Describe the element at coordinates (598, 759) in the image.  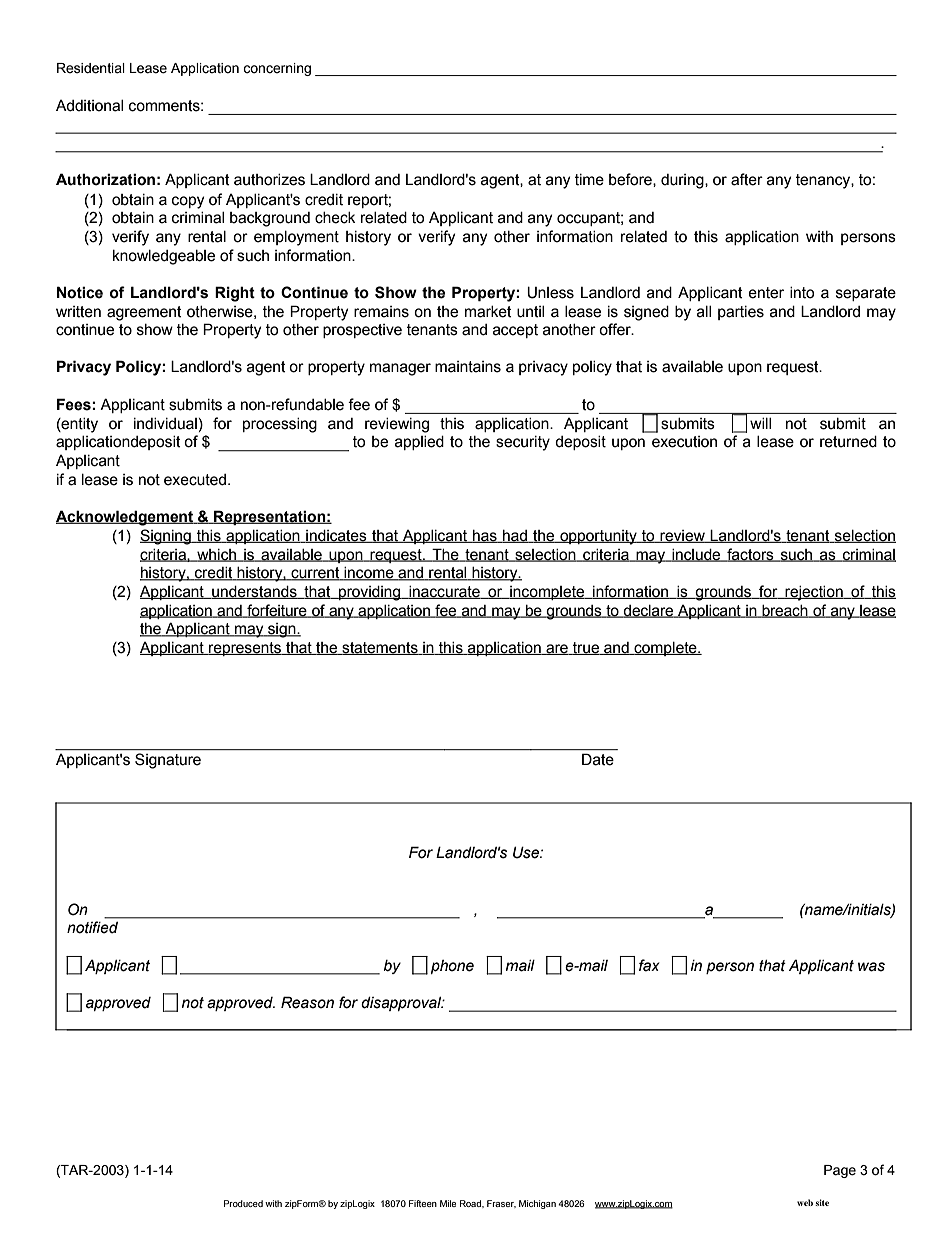
I see `Date` at that location.
